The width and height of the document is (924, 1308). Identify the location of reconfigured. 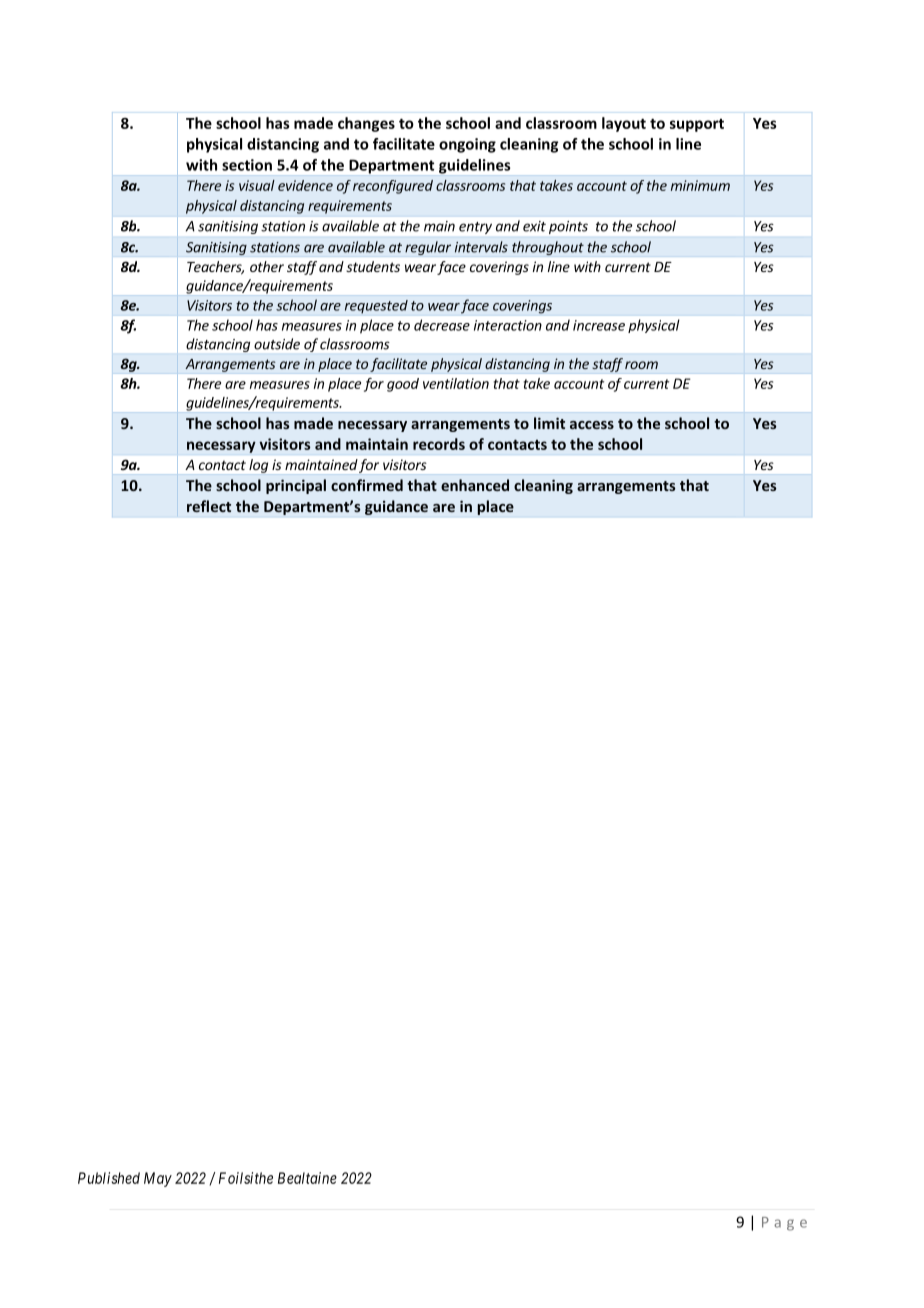
(393, 187).
